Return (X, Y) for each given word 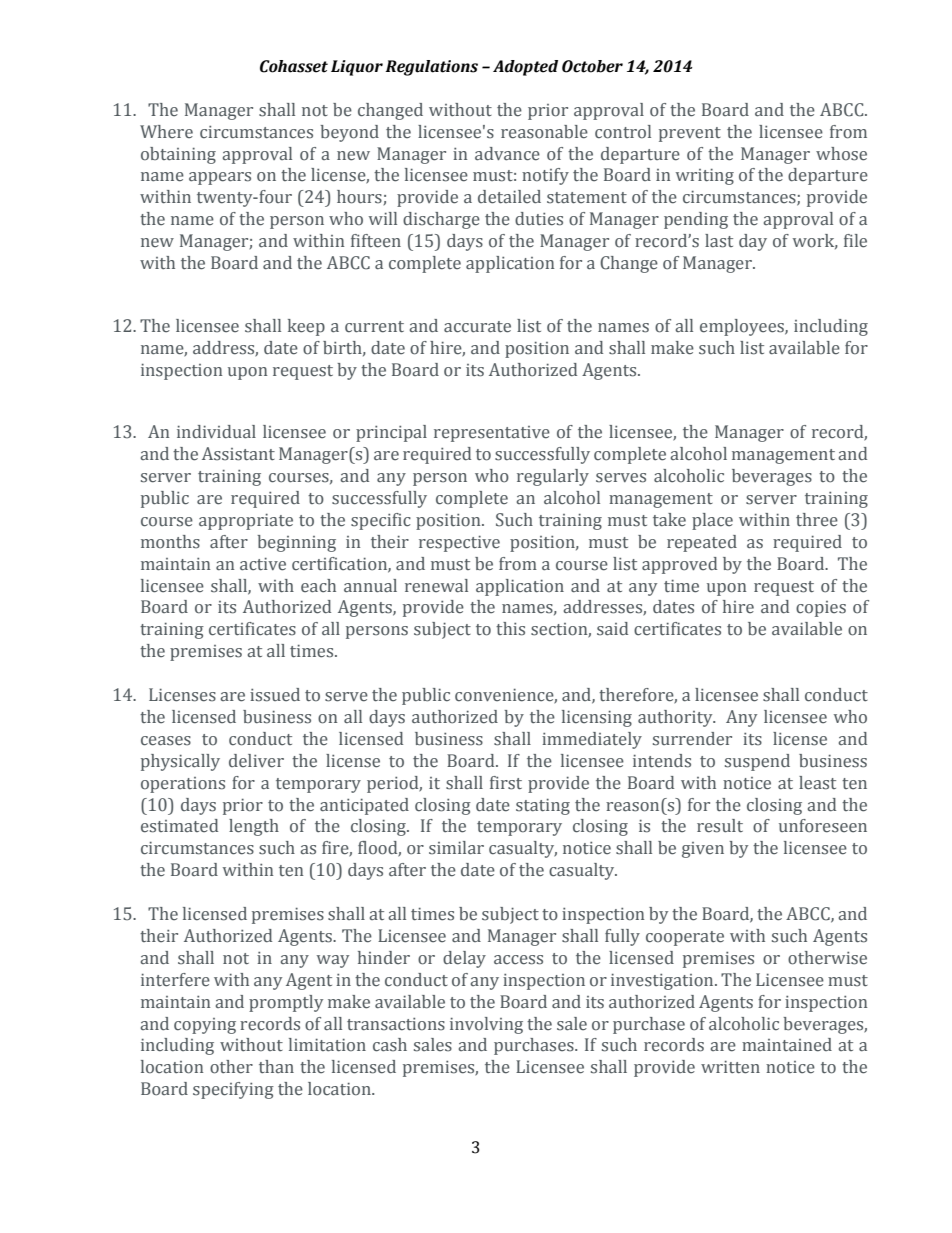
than (276, 1066)
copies (821, 609)
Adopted (525, 68)
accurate (477, 327)
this (510, 629)
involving (486, 1025)
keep (306, 327)
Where (166, 132)
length (254, 827)
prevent (690, 134)
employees (743, 327)
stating (543, 806)
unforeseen (823, 826)
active (263, 564)
